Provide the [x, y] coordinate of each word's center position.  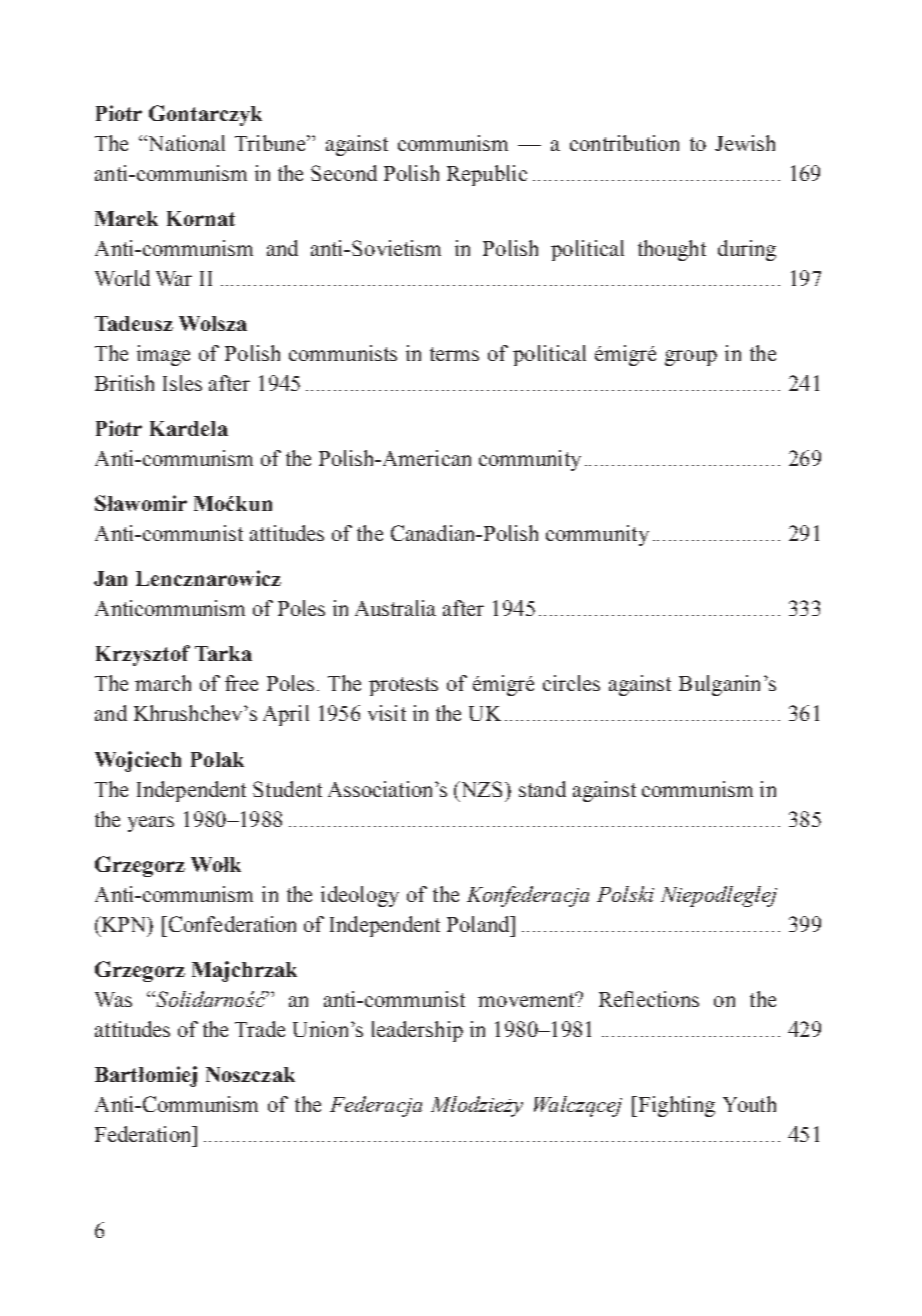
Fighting [675, 1106]
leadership [417, 1031]
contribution [624, 143]
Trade [260, 1029]
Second [344, 173]
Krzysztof [143, 655]
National [185, 143]
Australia [395, 608]
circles [571, 683]
